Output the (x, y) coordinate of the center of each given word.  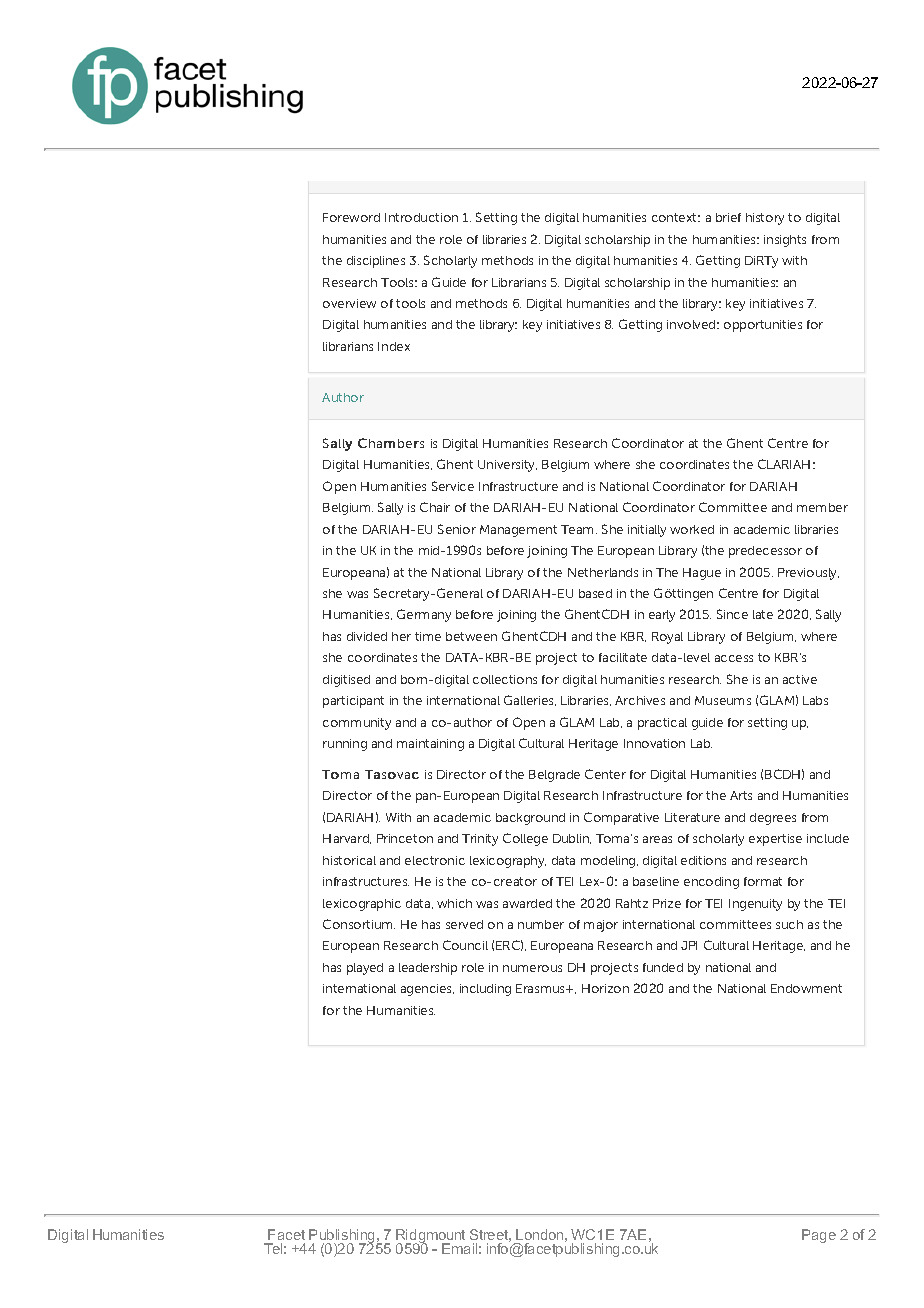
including (485, 990)
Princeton (405, 838)
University (507, 466)
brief (728, 217)
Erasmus (542, 988)
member (822, 507)
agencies (427, 990)
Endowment (806, 988)
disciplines (376, 262)
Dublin (572, 839)
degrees (773, 819)
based (595, 593)
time (428, 636)
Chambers (391, 443)
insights (785, 241)
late (763, 614)
